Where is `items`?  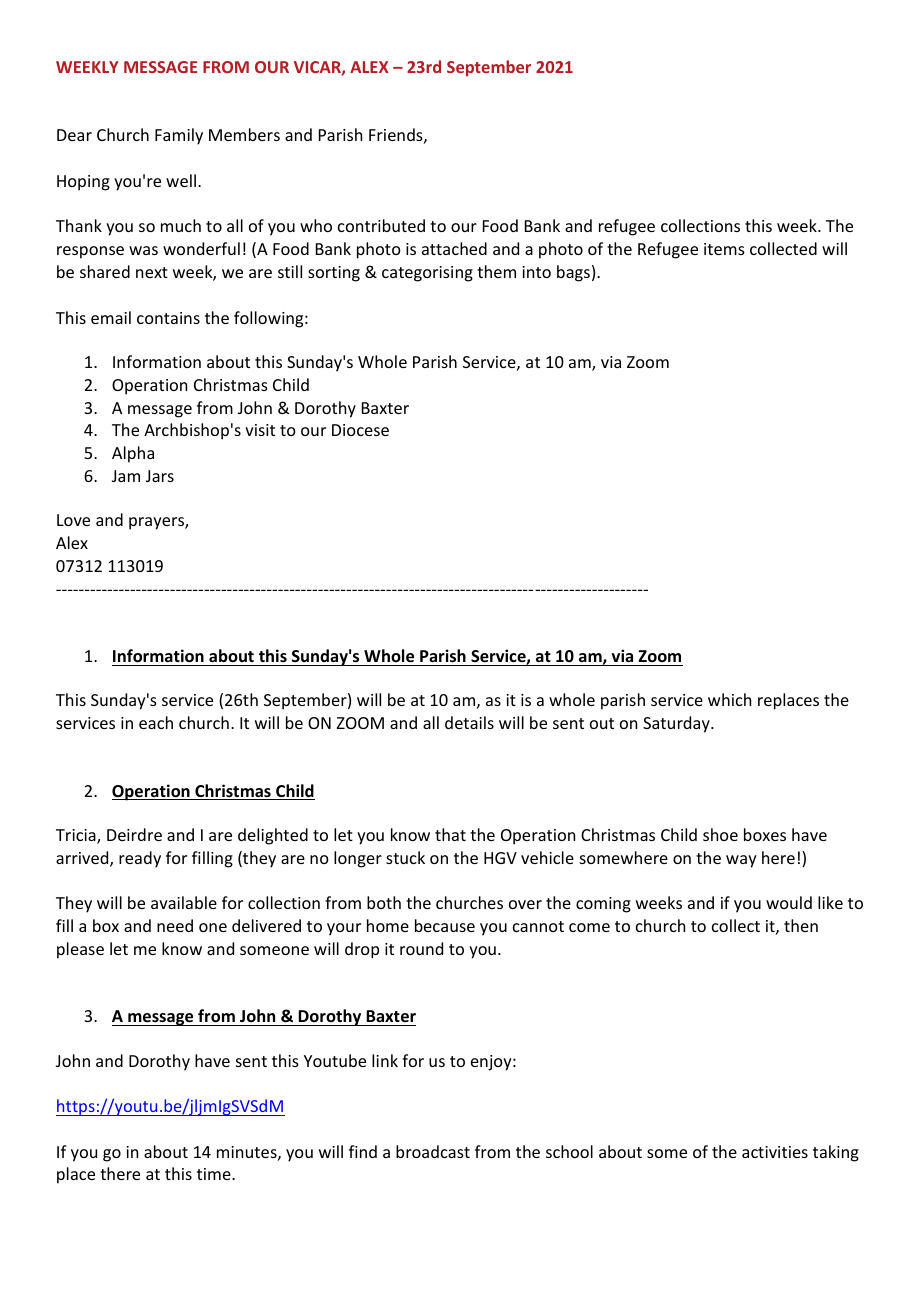 items is located at coordinates (724, 249).
